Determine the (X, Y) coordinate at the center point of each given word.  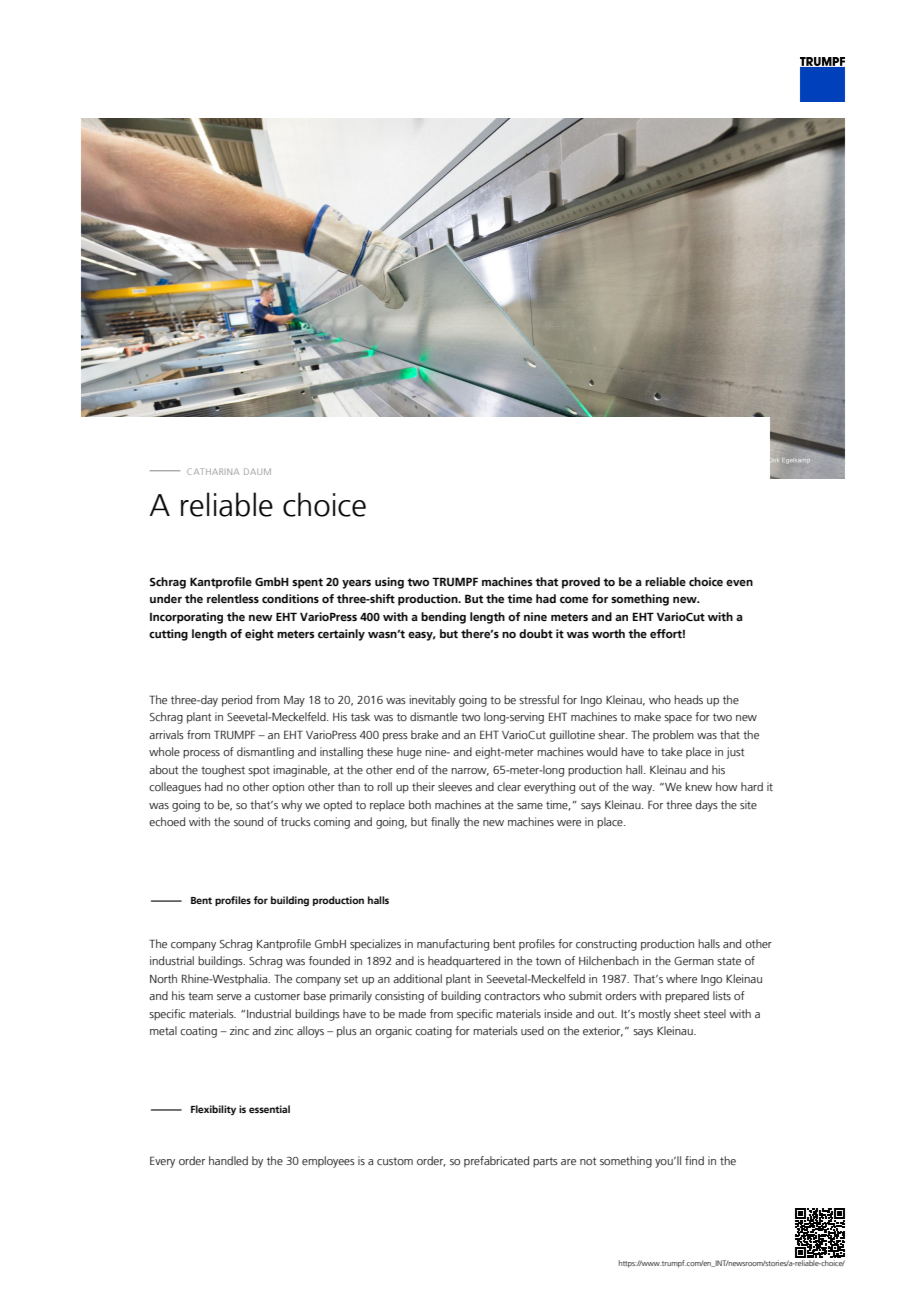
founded (329, 960)
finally (445, 823)
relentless (233, 598)
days (707, 806)
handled (228, 1160)
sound (248, 821)
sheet (687, 1013)
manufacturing (453, 945)
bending (443, 618)
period (237, 701)
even (739, 583)
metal (163, 1030)
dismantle (434, 716)
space (678, 719)
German (694, 961)
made (412, 1013)
